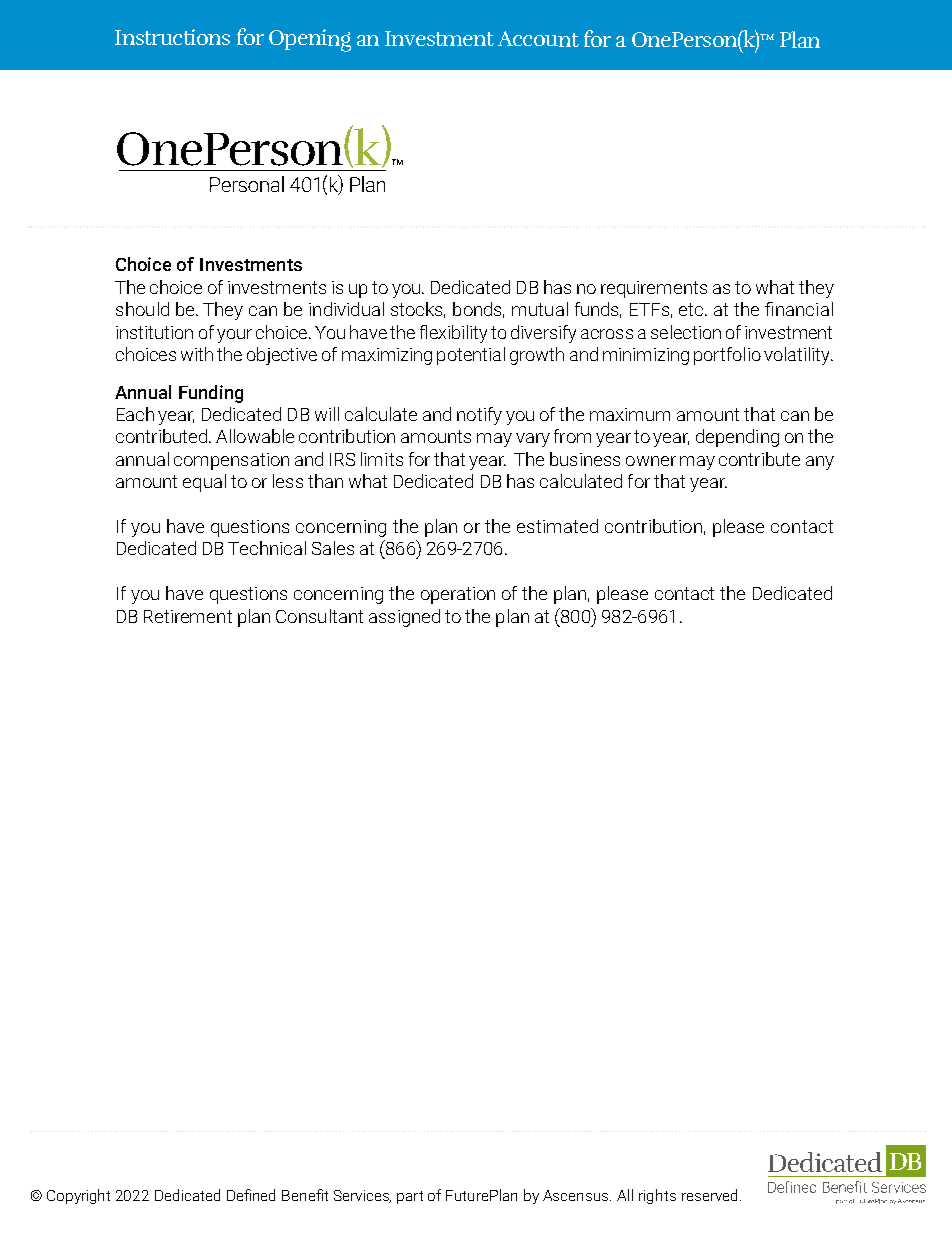 The image size is (952, 1233). I want to click on reserved, so click(711, 1195).
